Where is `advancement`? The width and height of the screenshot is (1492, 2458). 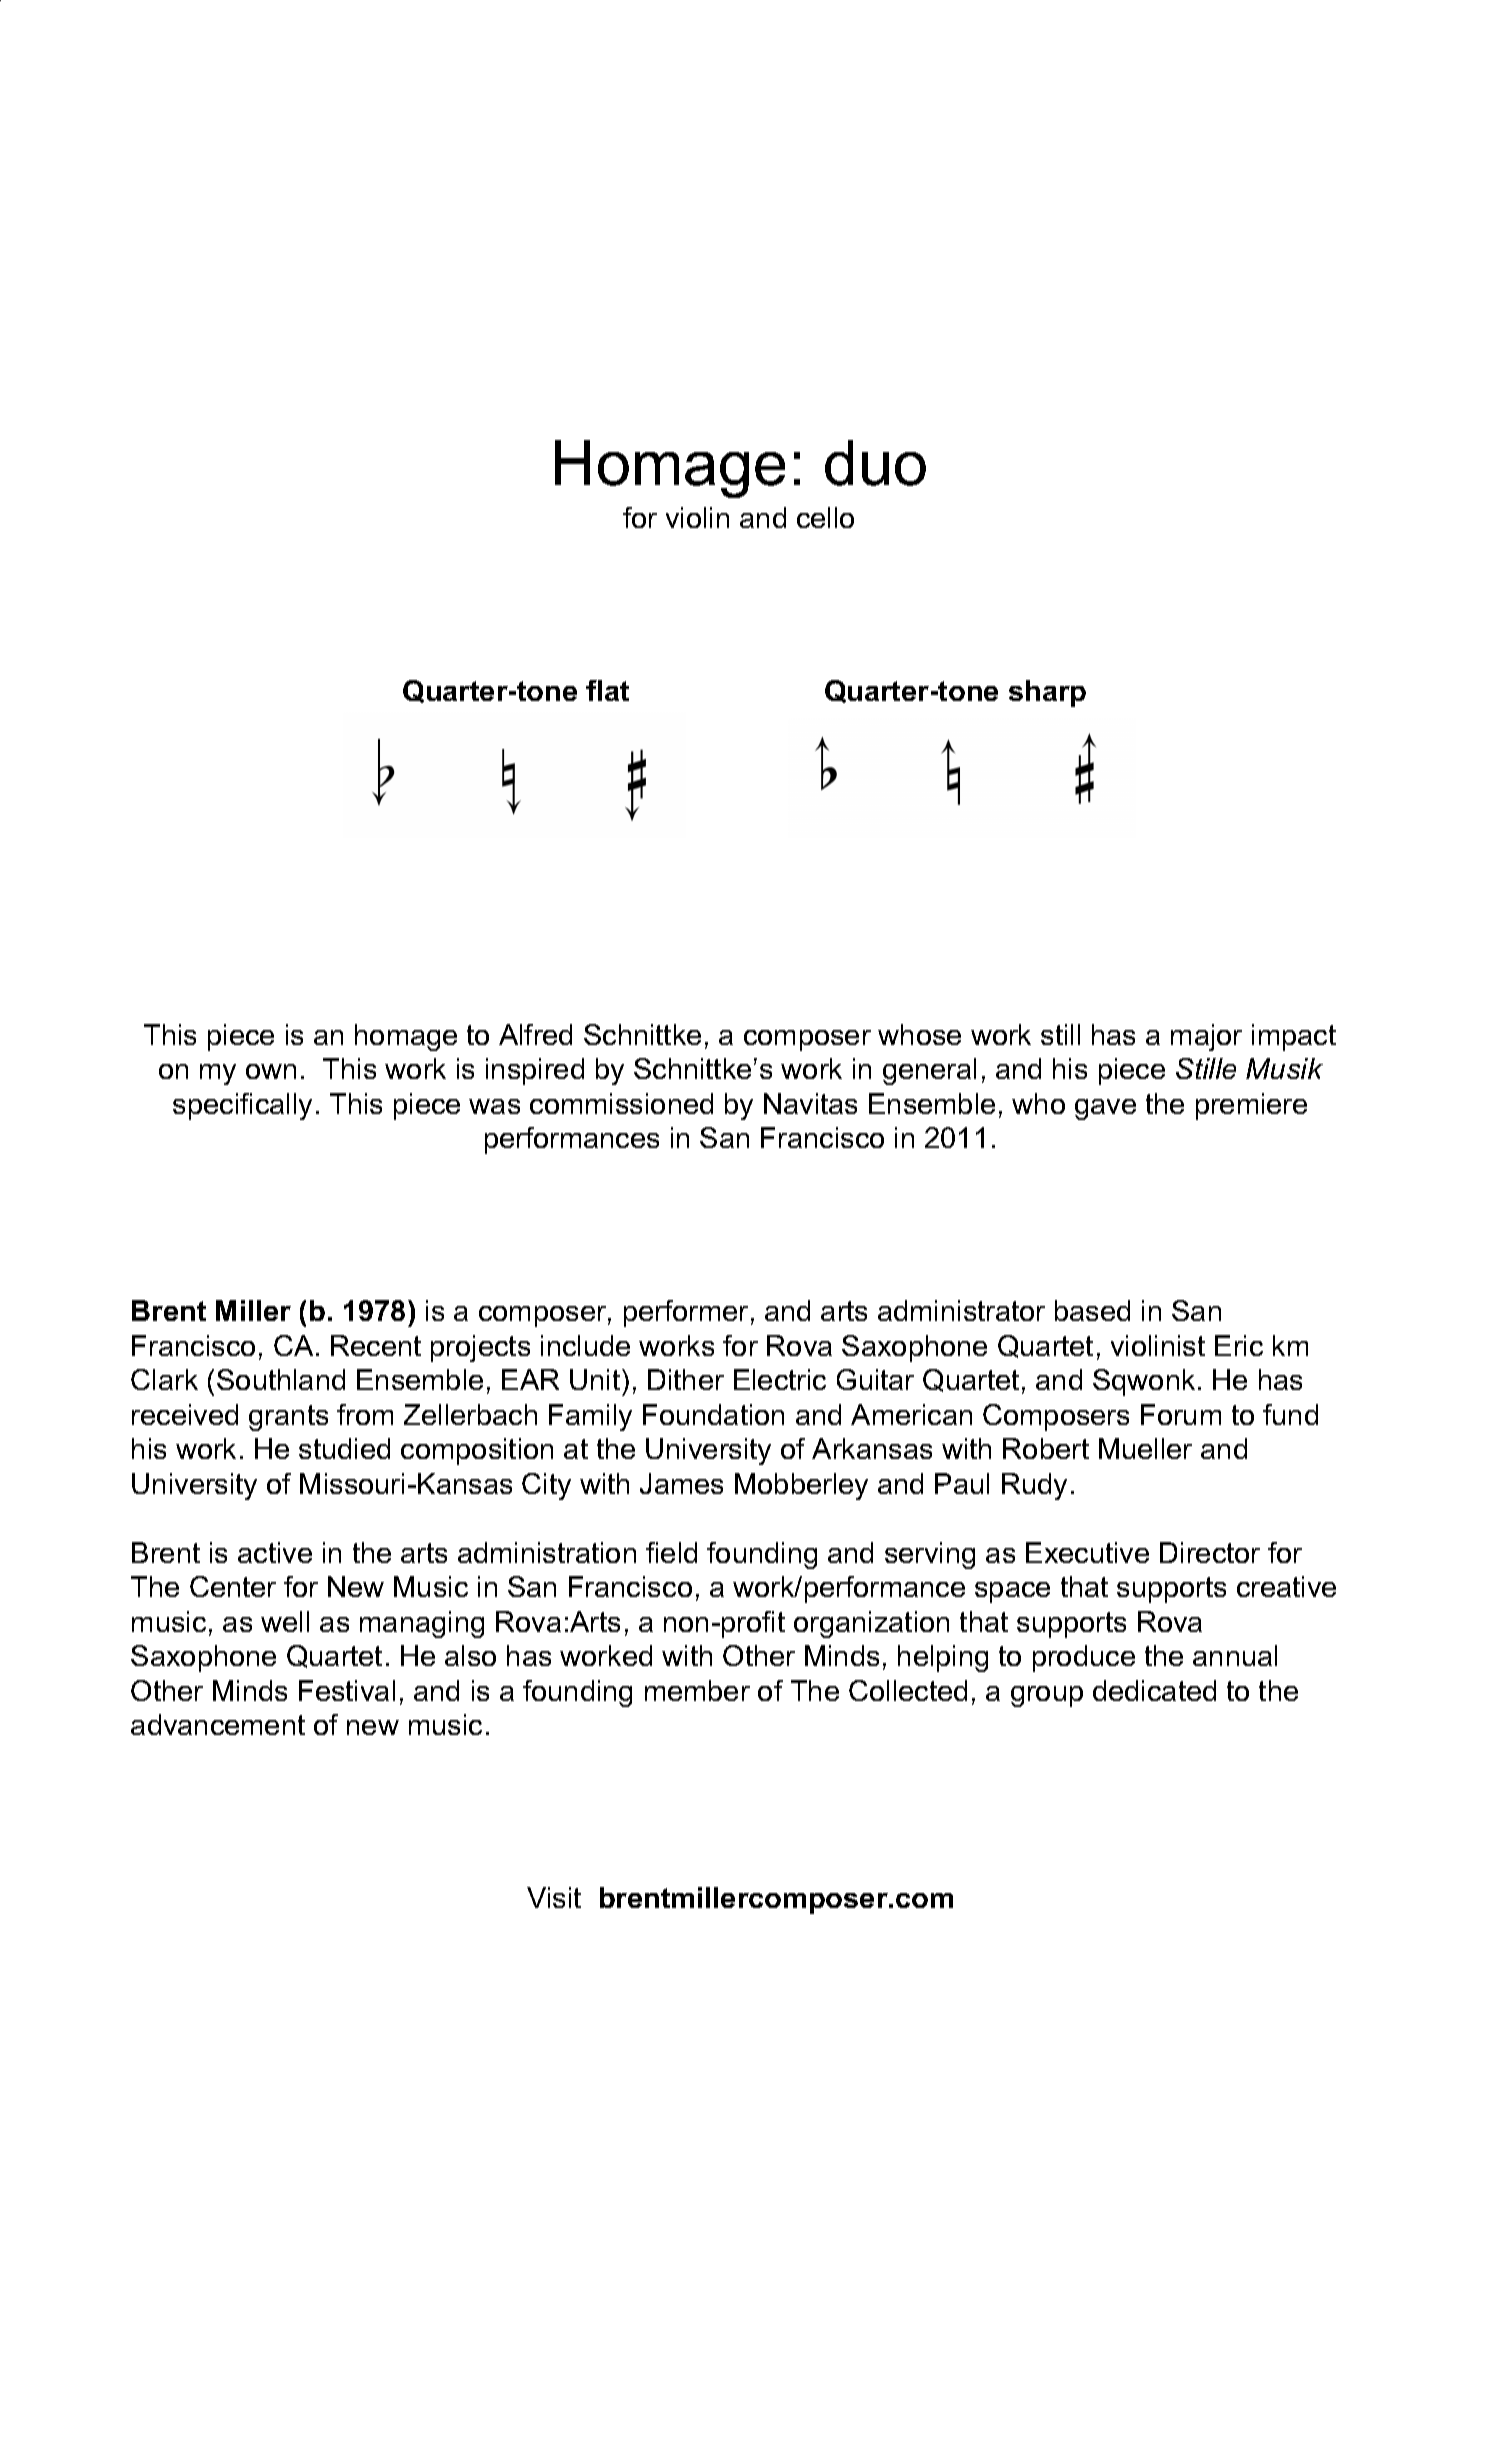
advancement is located at coordinates (218, 1724).
